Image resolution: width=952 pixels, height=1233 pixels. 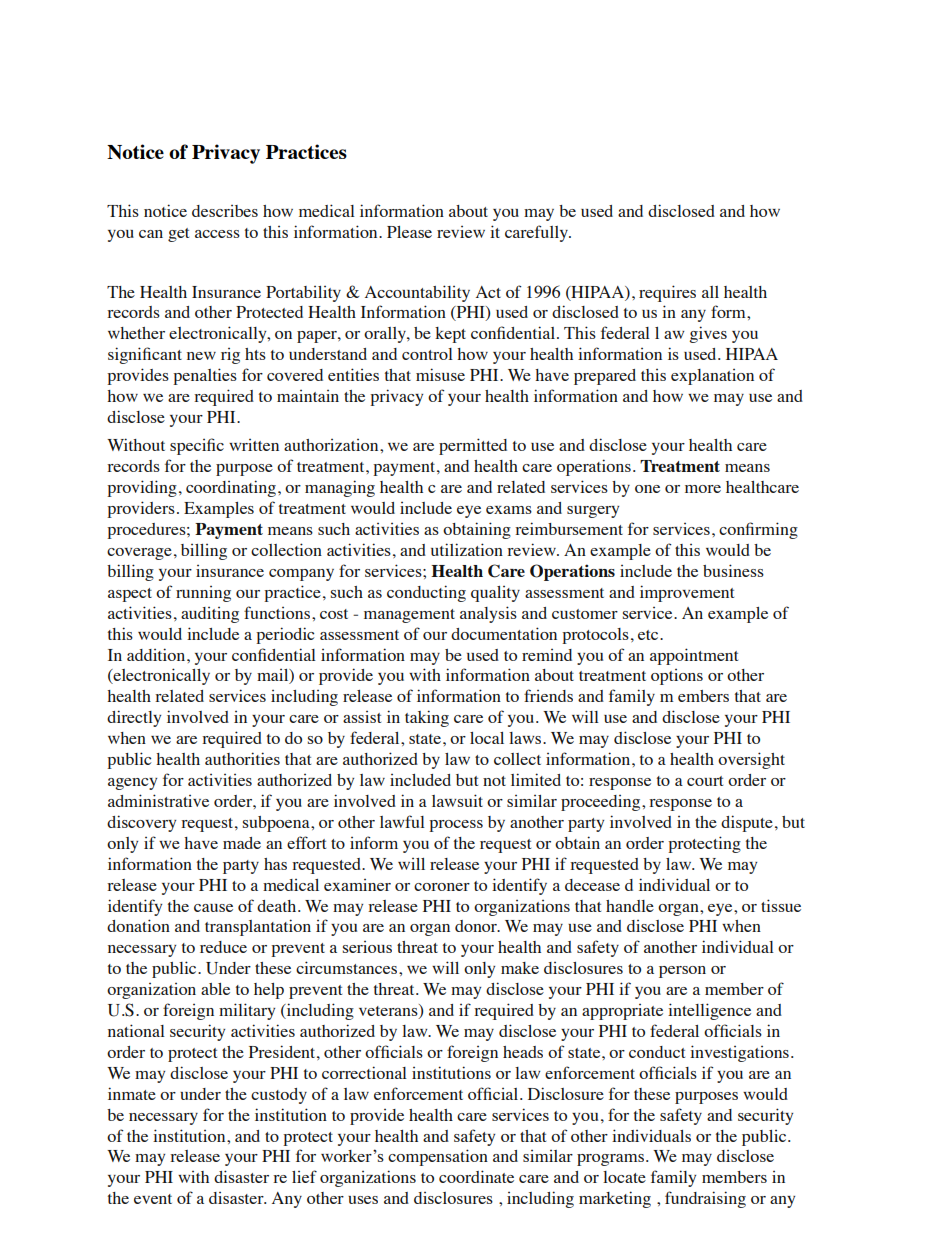 I want to click on permitted, so click(x=473, y=446).
